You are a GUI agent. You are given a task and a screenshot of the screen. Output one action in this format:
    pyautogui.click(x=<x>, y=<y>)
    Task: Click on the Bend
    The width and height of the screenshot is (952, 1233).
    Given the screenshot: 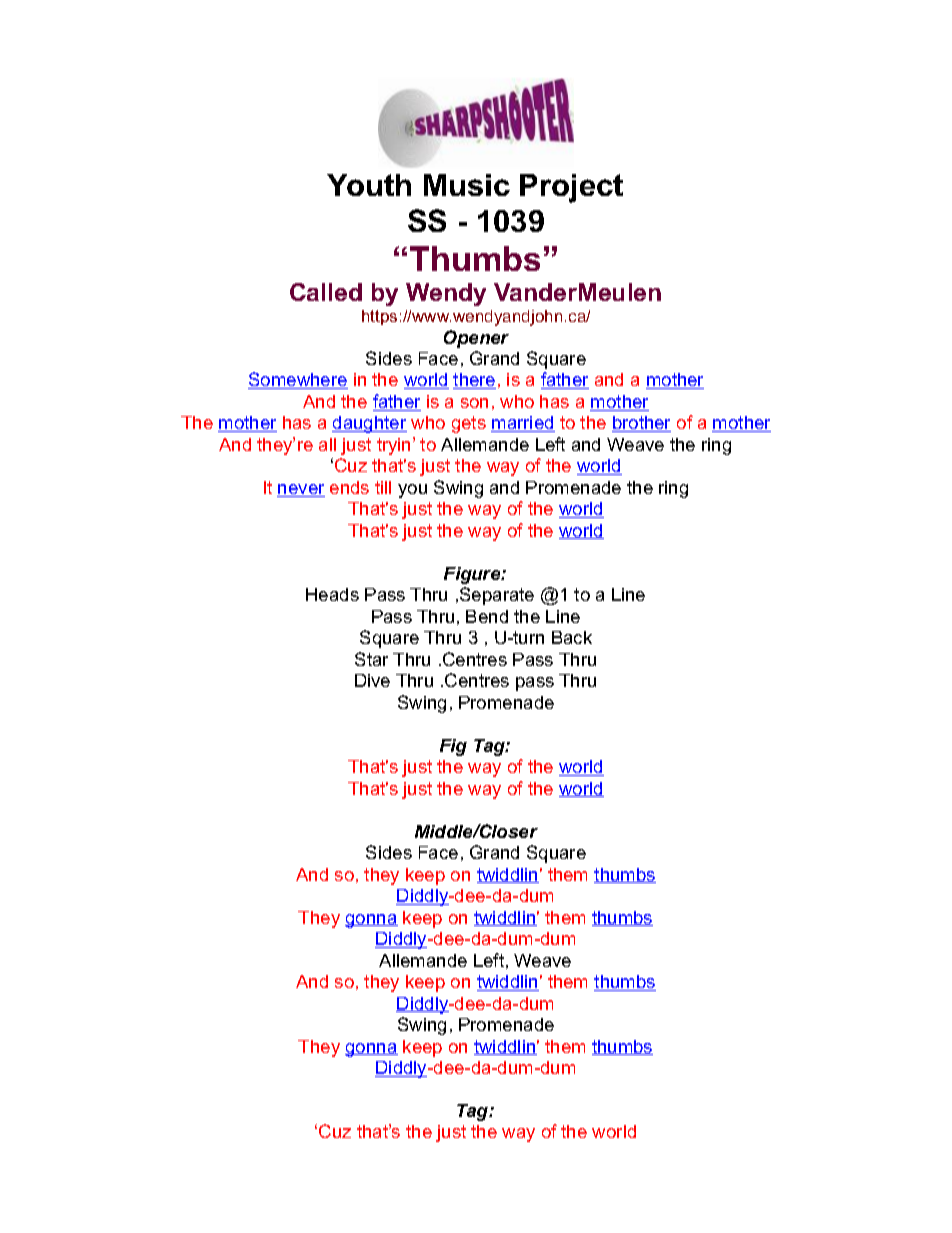 What is the action you would take?
    pyautogui.click(x=487, y=616)
